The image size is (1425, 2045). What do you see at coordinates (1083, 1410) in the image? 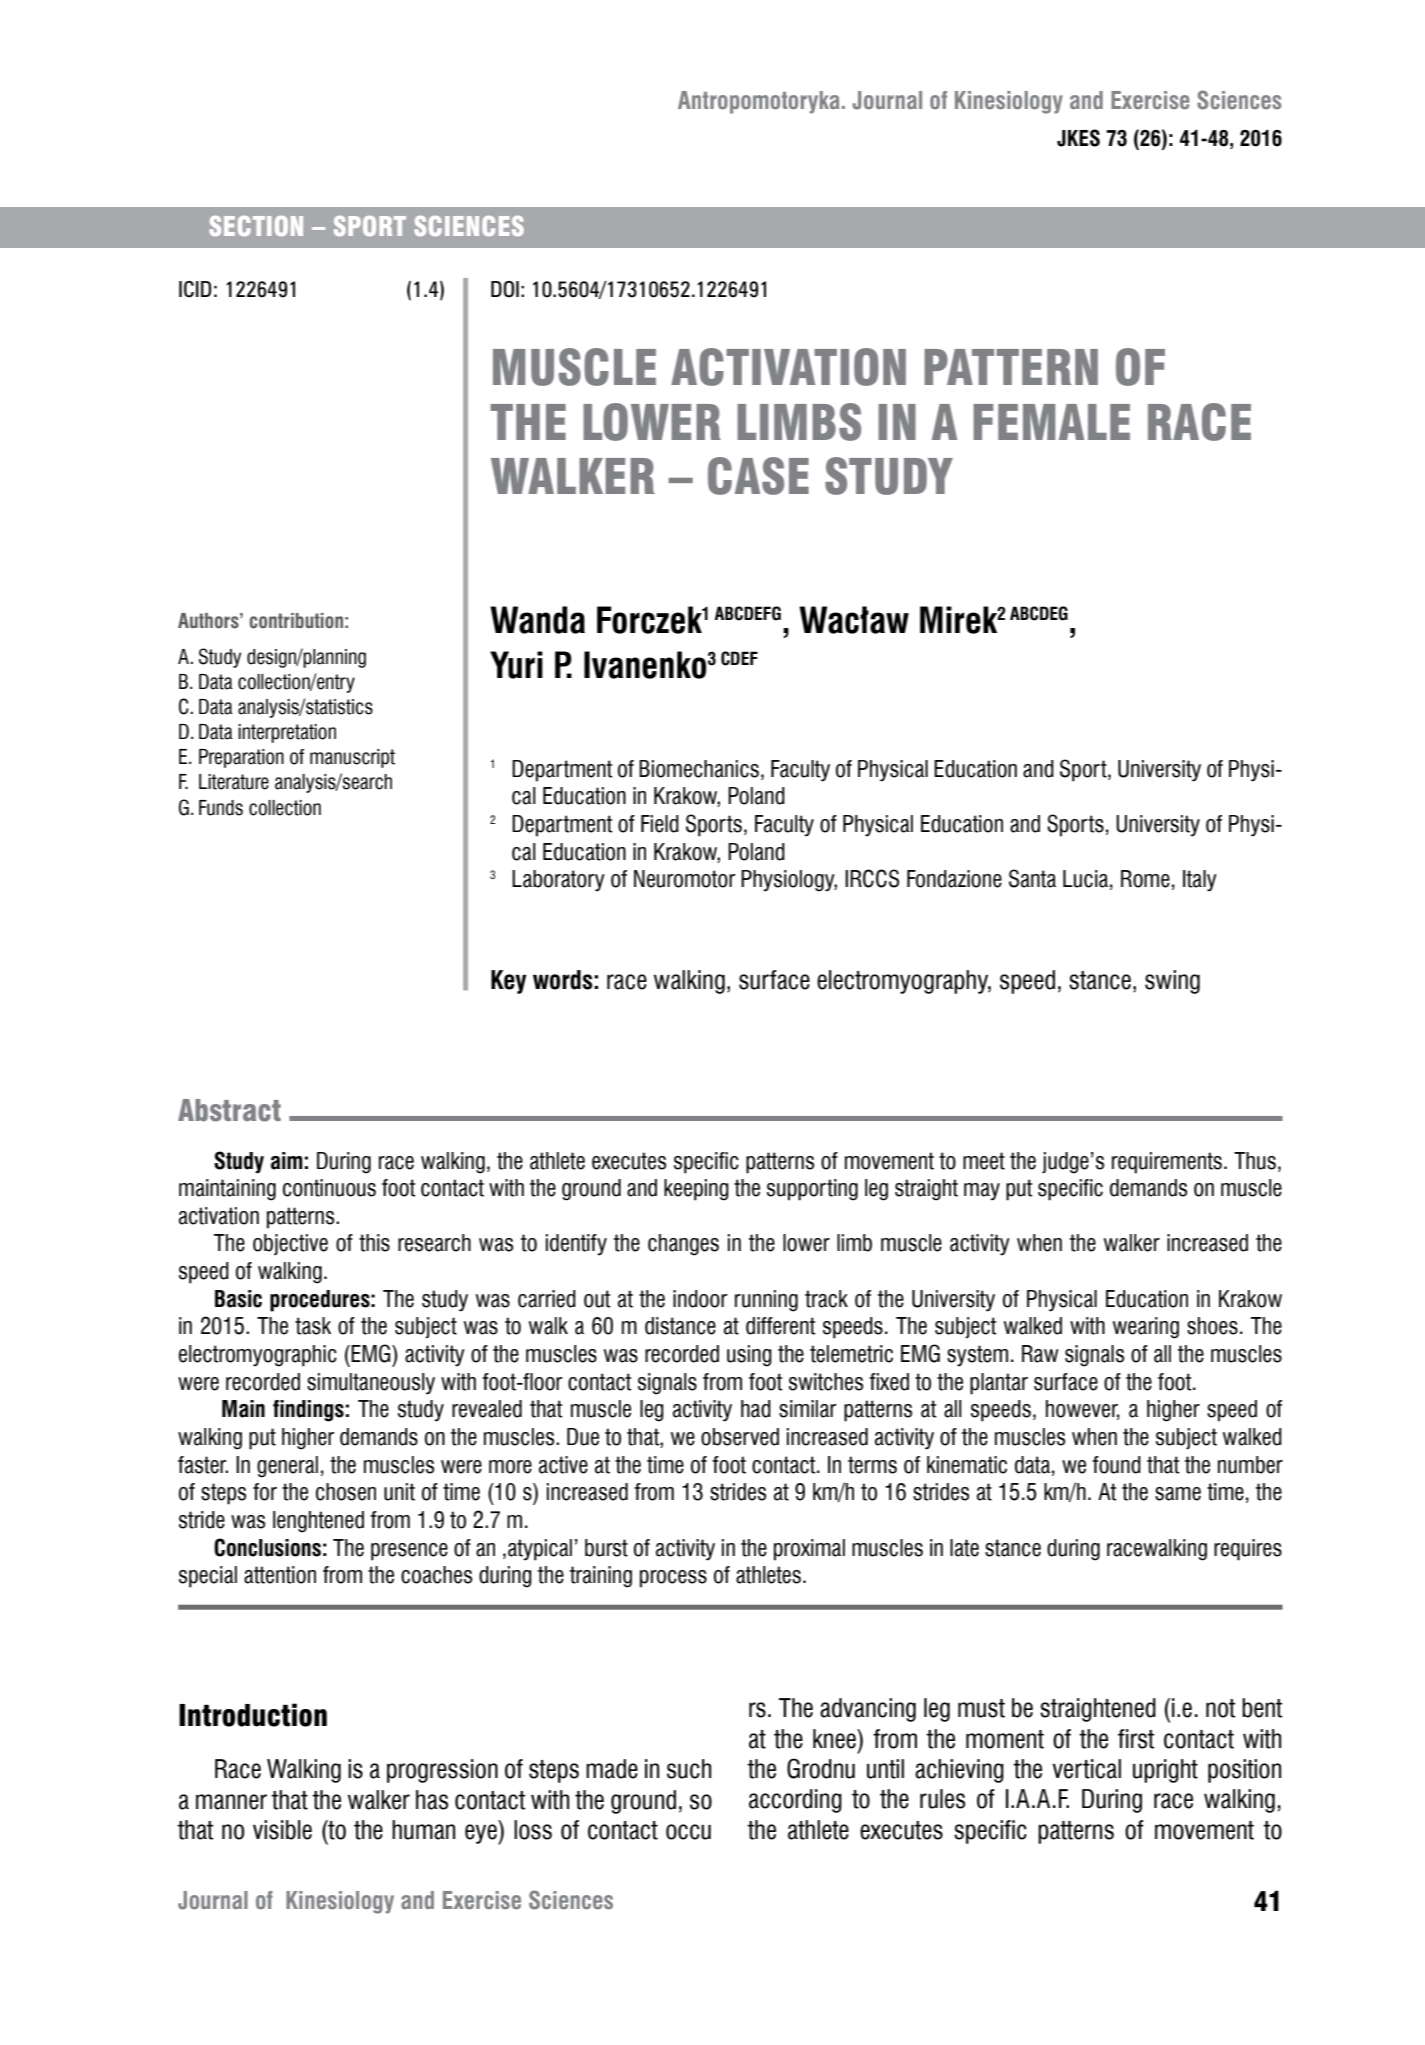
I see `however` at bounding box center [1083, 1410].
